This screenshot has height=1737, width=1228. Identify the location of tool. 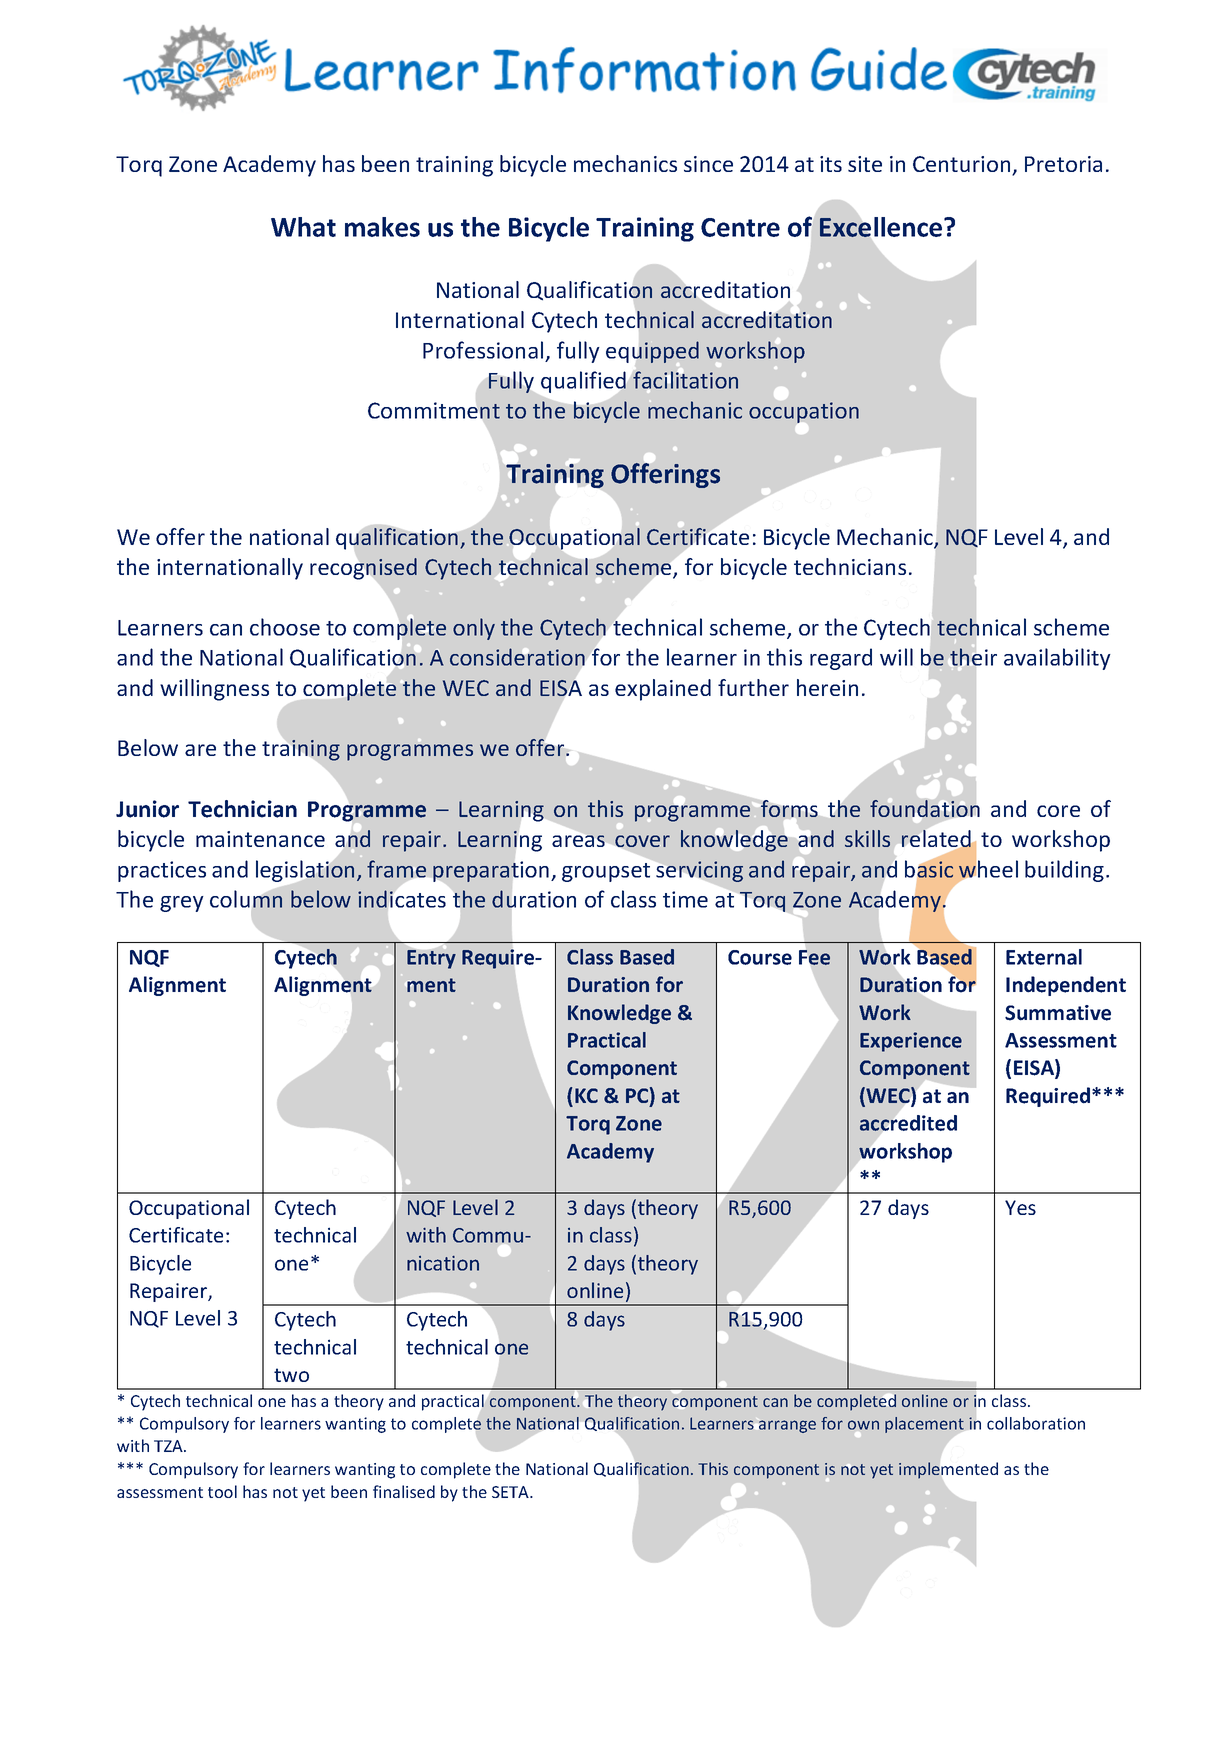
(222, 1491).
